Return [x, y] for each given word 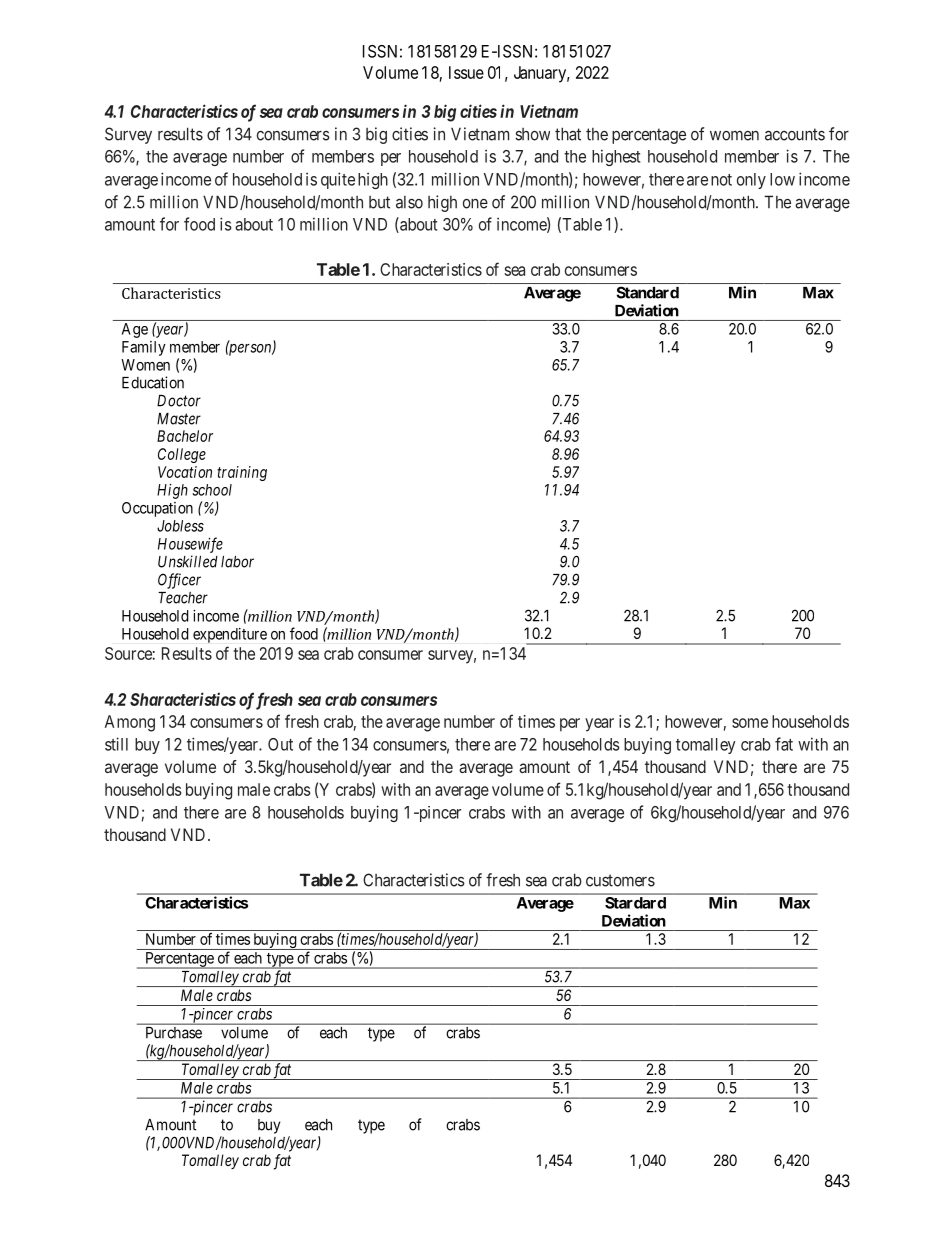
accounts [795, 134]
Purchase [174, 1033]
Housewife [190, 545]
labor [237, 562]
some [750, 723]
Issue [466, 72]
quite [338, 180]
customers [620, 880]
